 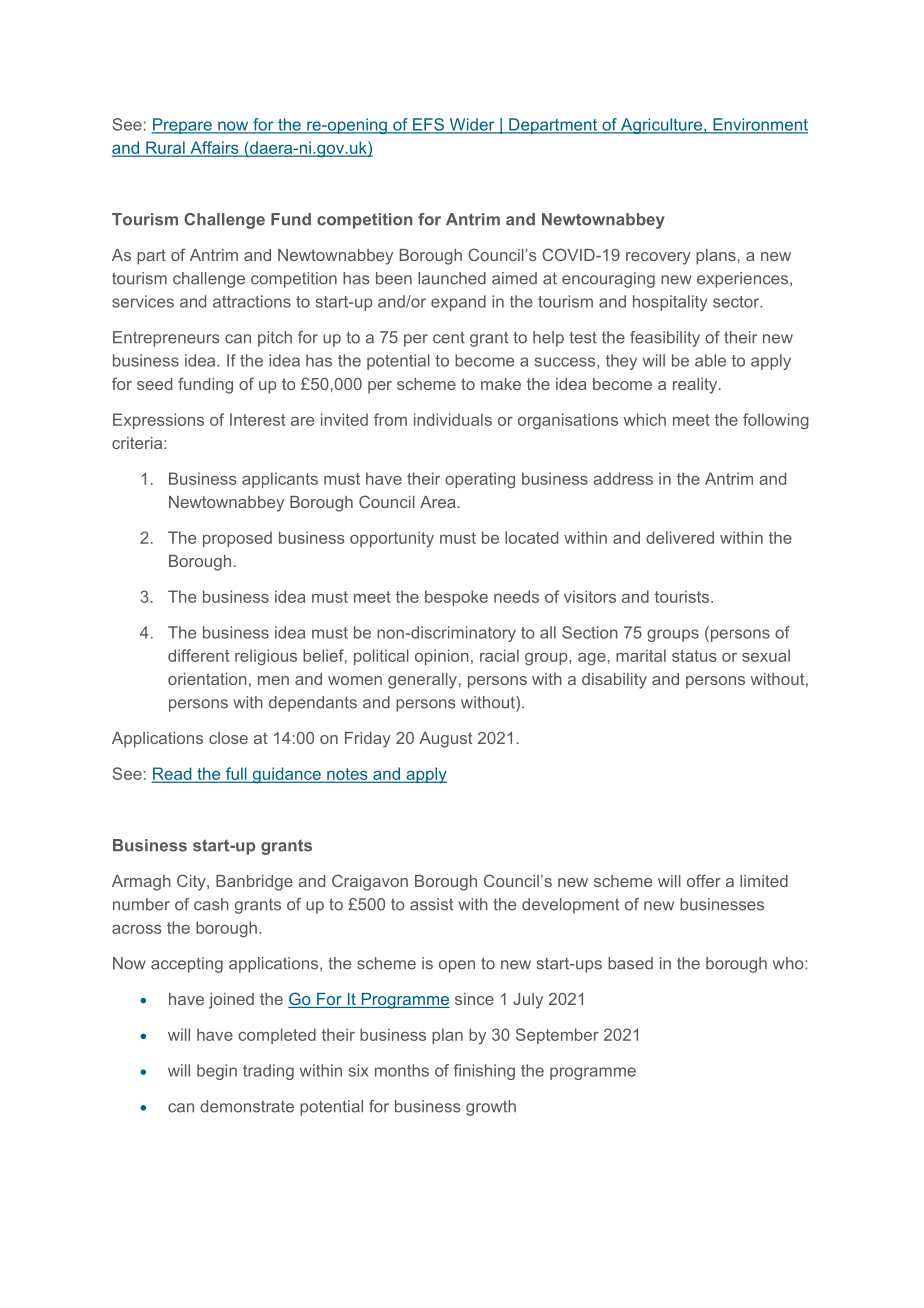 What do you see at coordinates (776, 421) in the screenshot?
I see `following` at bounding box center [776, 421].
